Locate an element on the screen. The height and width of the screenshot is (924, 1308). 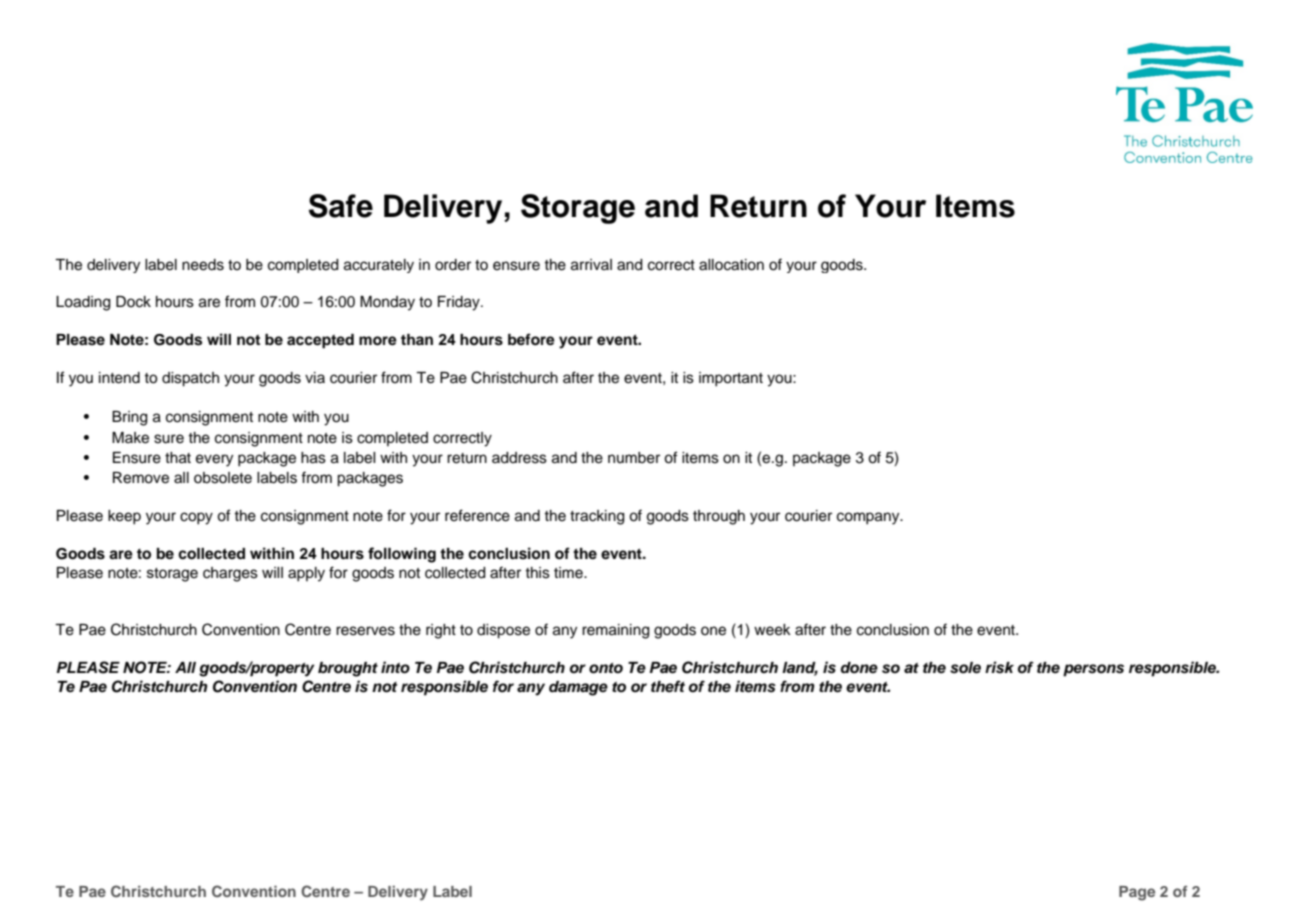
brought is located at coordinates (348, 669).
